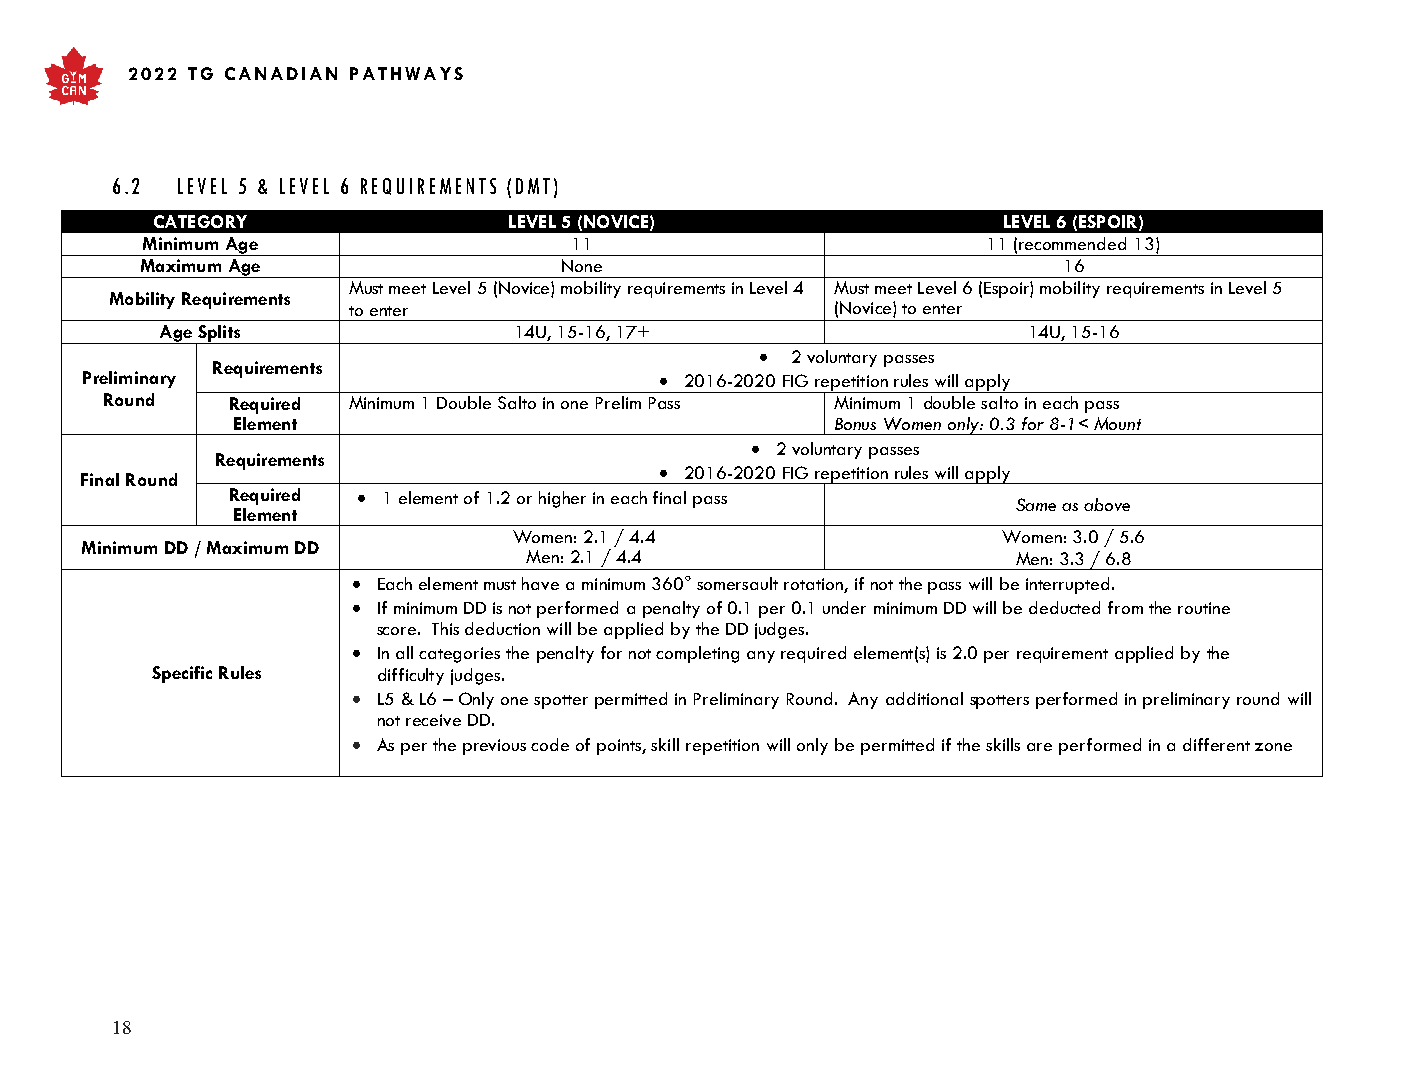  I want to click on Bonus, so click(855, 424).
